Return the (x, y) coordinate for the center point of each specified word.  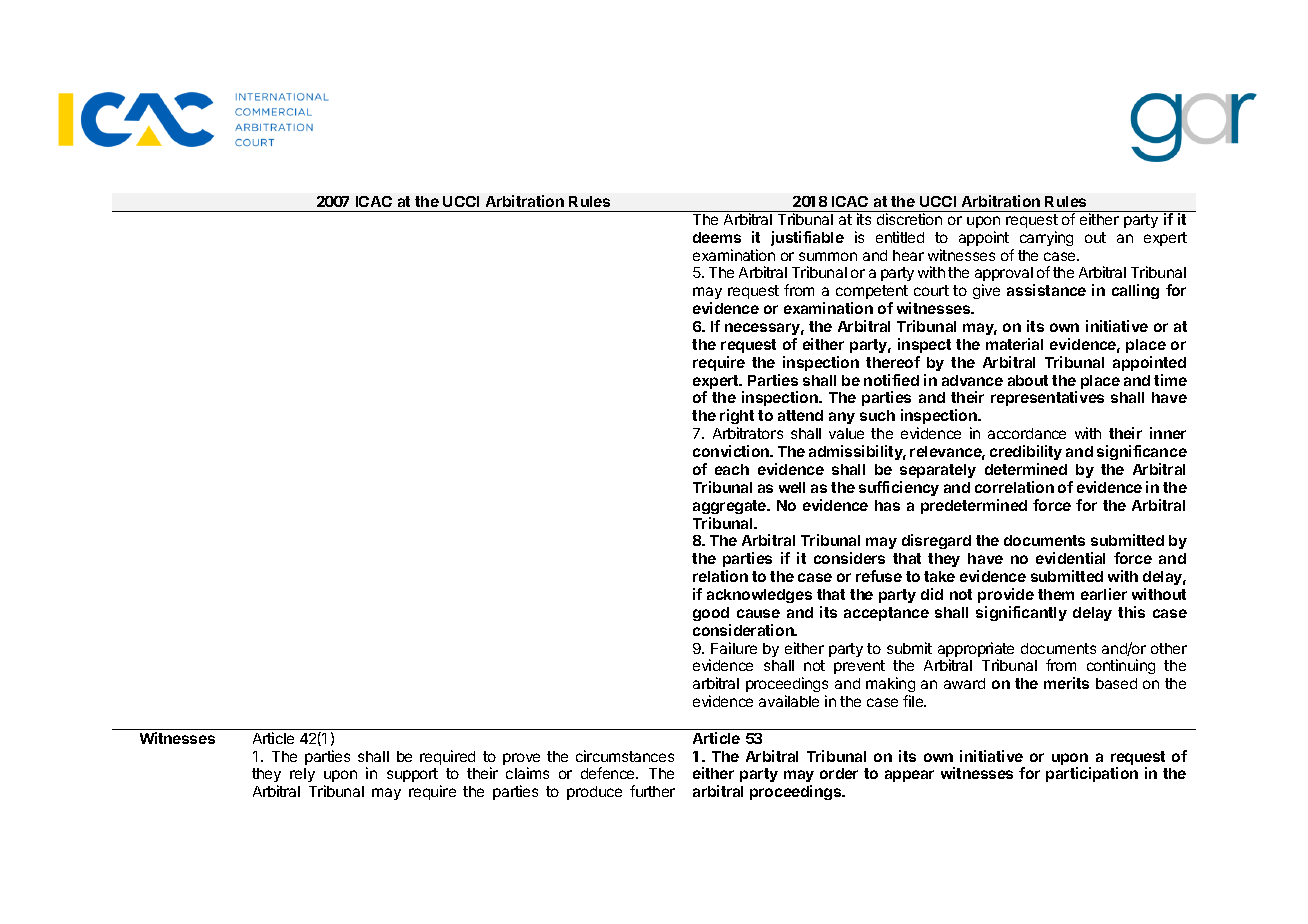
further (652, 791)
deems (717, 237)
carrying (1046, 238)
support (412, 775)
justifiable (807, 238)
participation (1092, 774)
